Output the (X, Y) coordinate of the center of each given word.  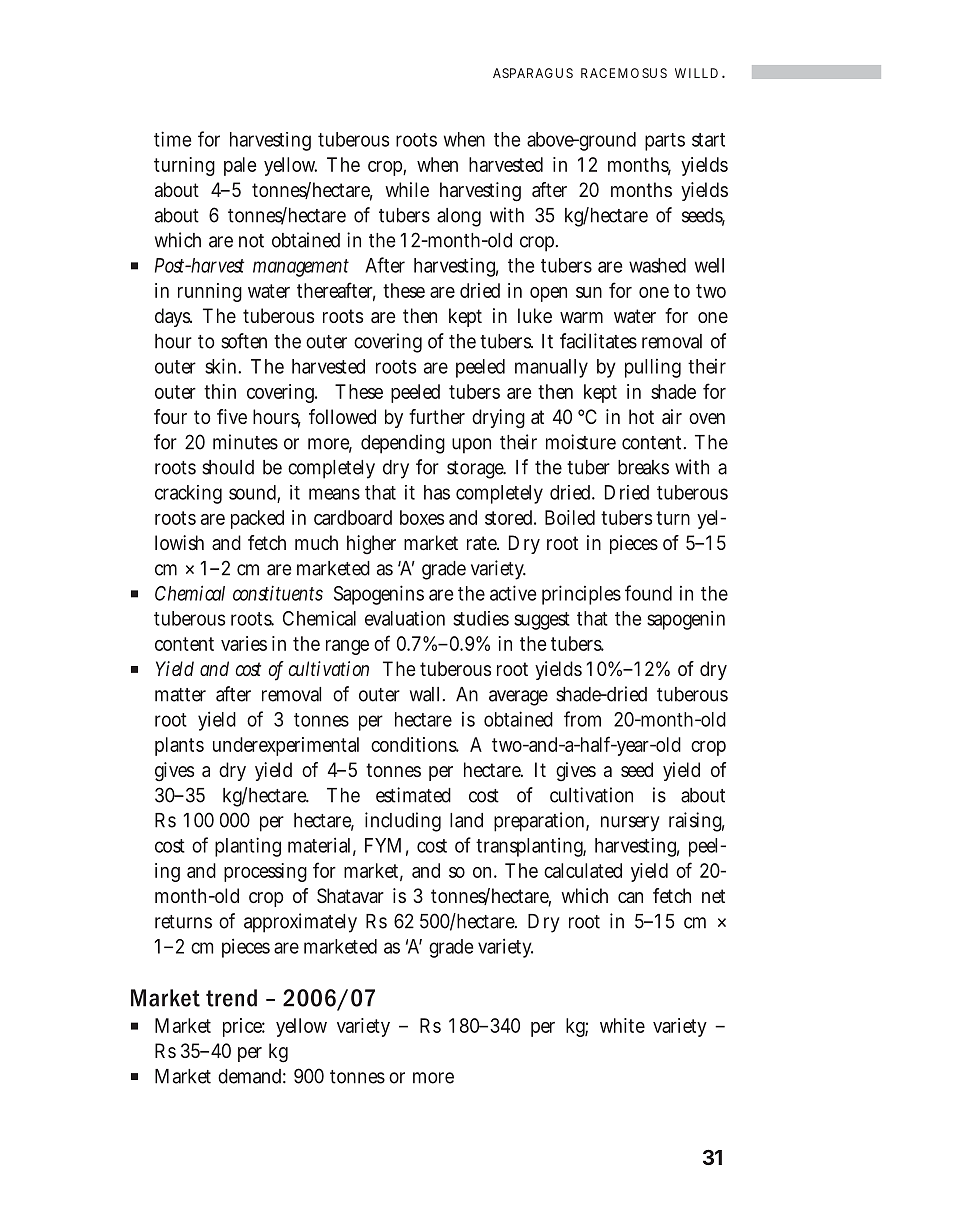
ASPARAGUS (533, 73)
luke (535, 315)
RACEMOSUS (624, 73)
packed (257, 519)
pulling (653, 368)
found (648, 593)
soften (244, 341)
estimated (413, 795)
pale (240, 166)
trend (231, 998)
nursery (630, 824)
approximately (300, 923)
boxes (422, 517)
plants (179, 746)
